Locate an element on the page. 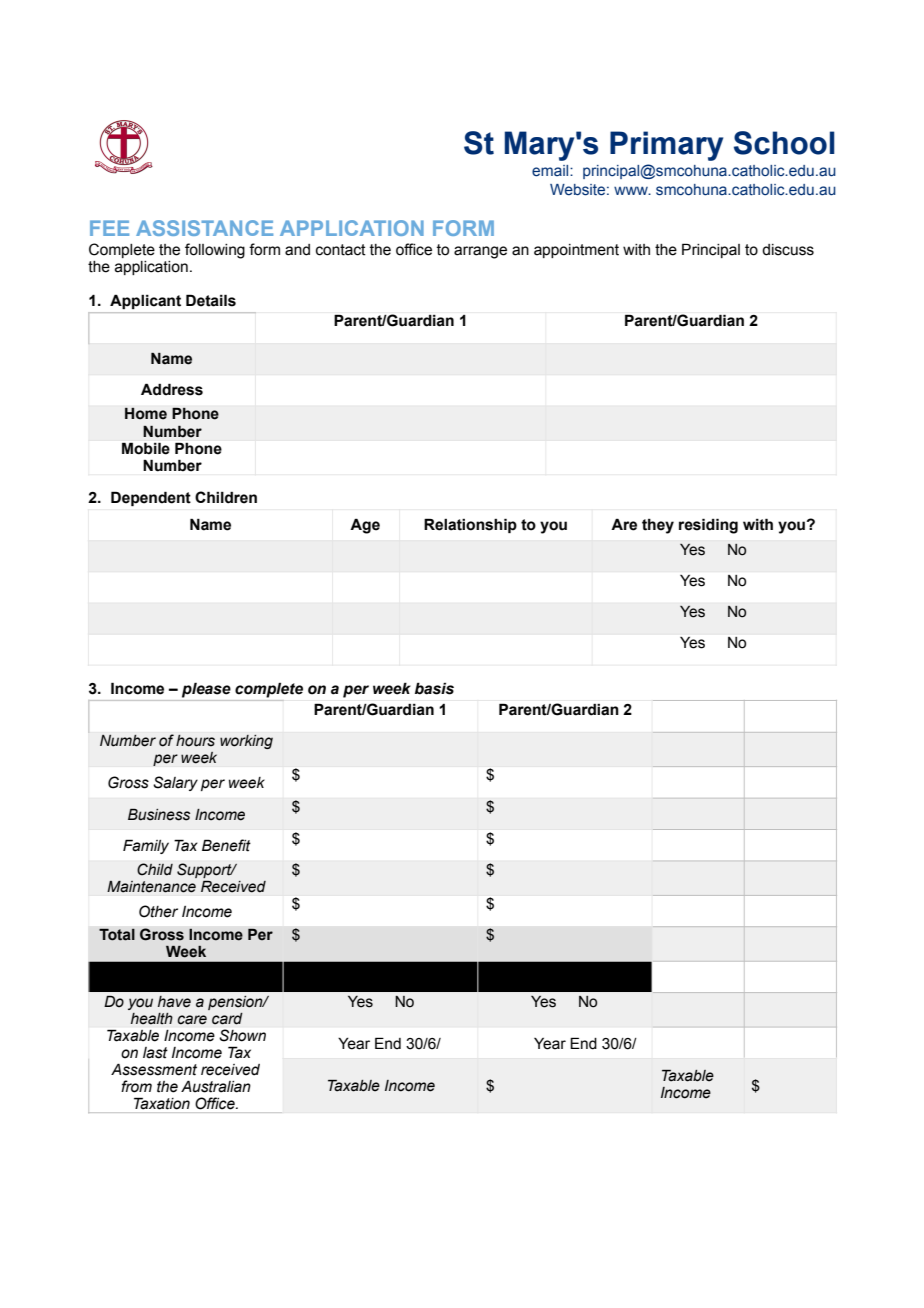  they is located at coordinates (658, 526).
